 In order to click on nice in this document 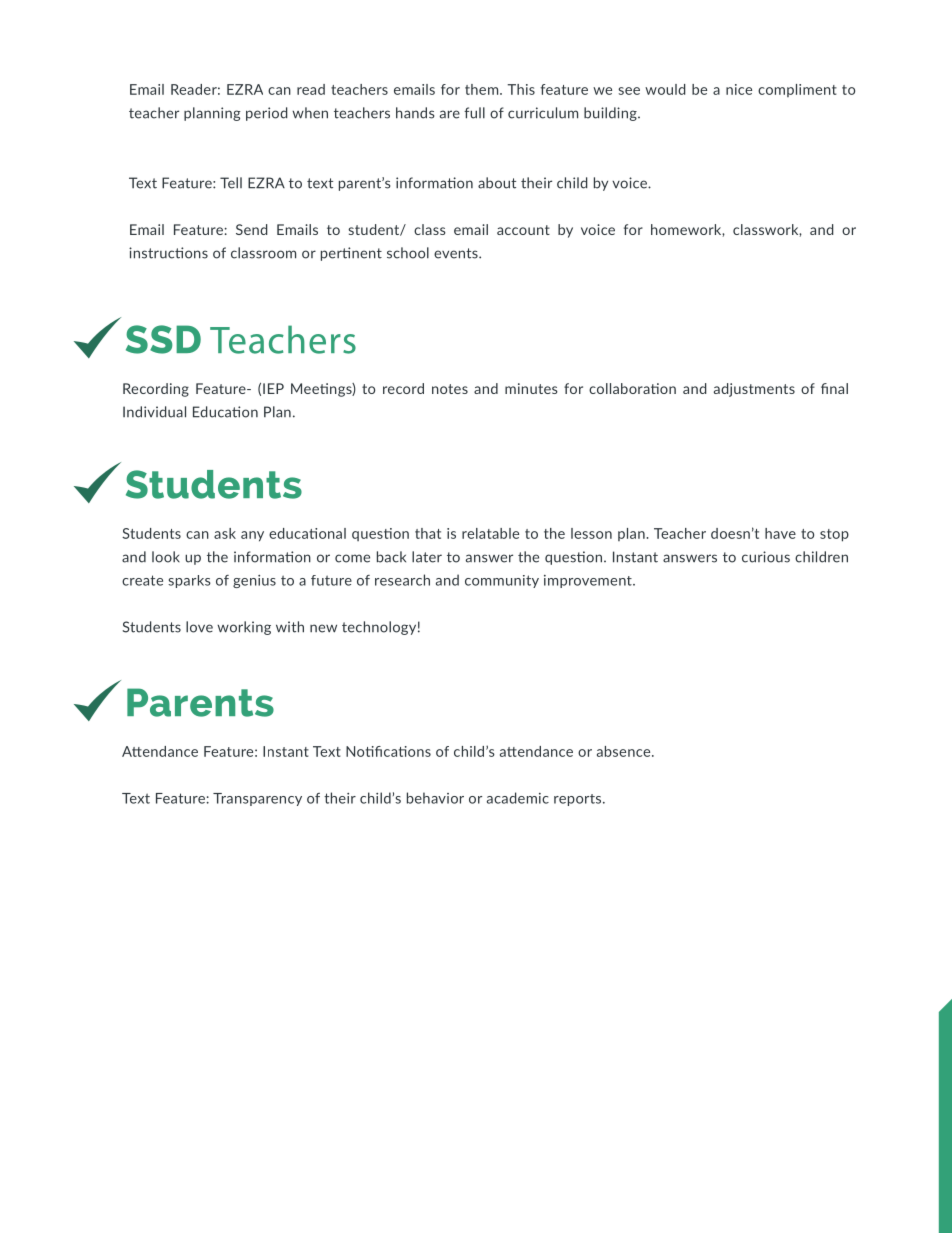, I will do `click(739, 89)`.
